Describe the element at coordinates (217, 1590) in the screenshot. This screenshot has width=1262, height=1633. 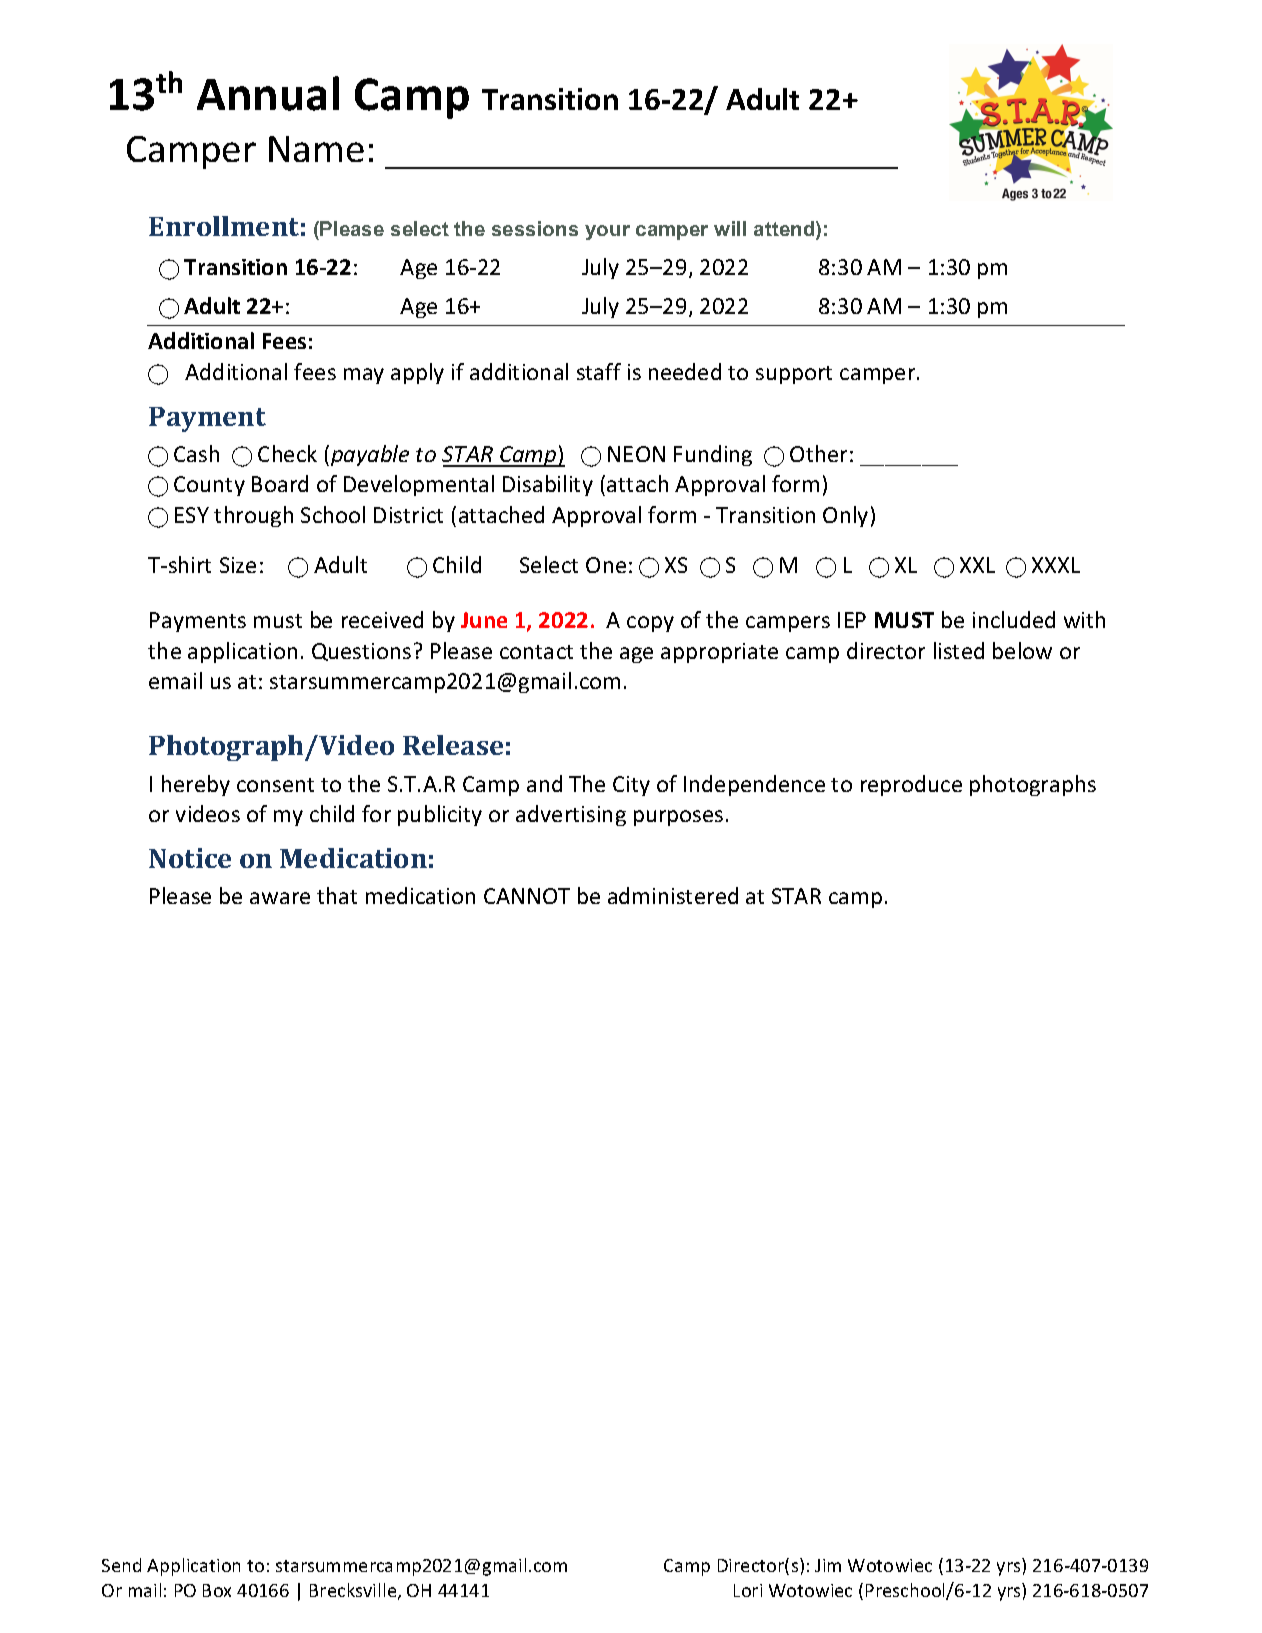
I see `Box` at that location.
